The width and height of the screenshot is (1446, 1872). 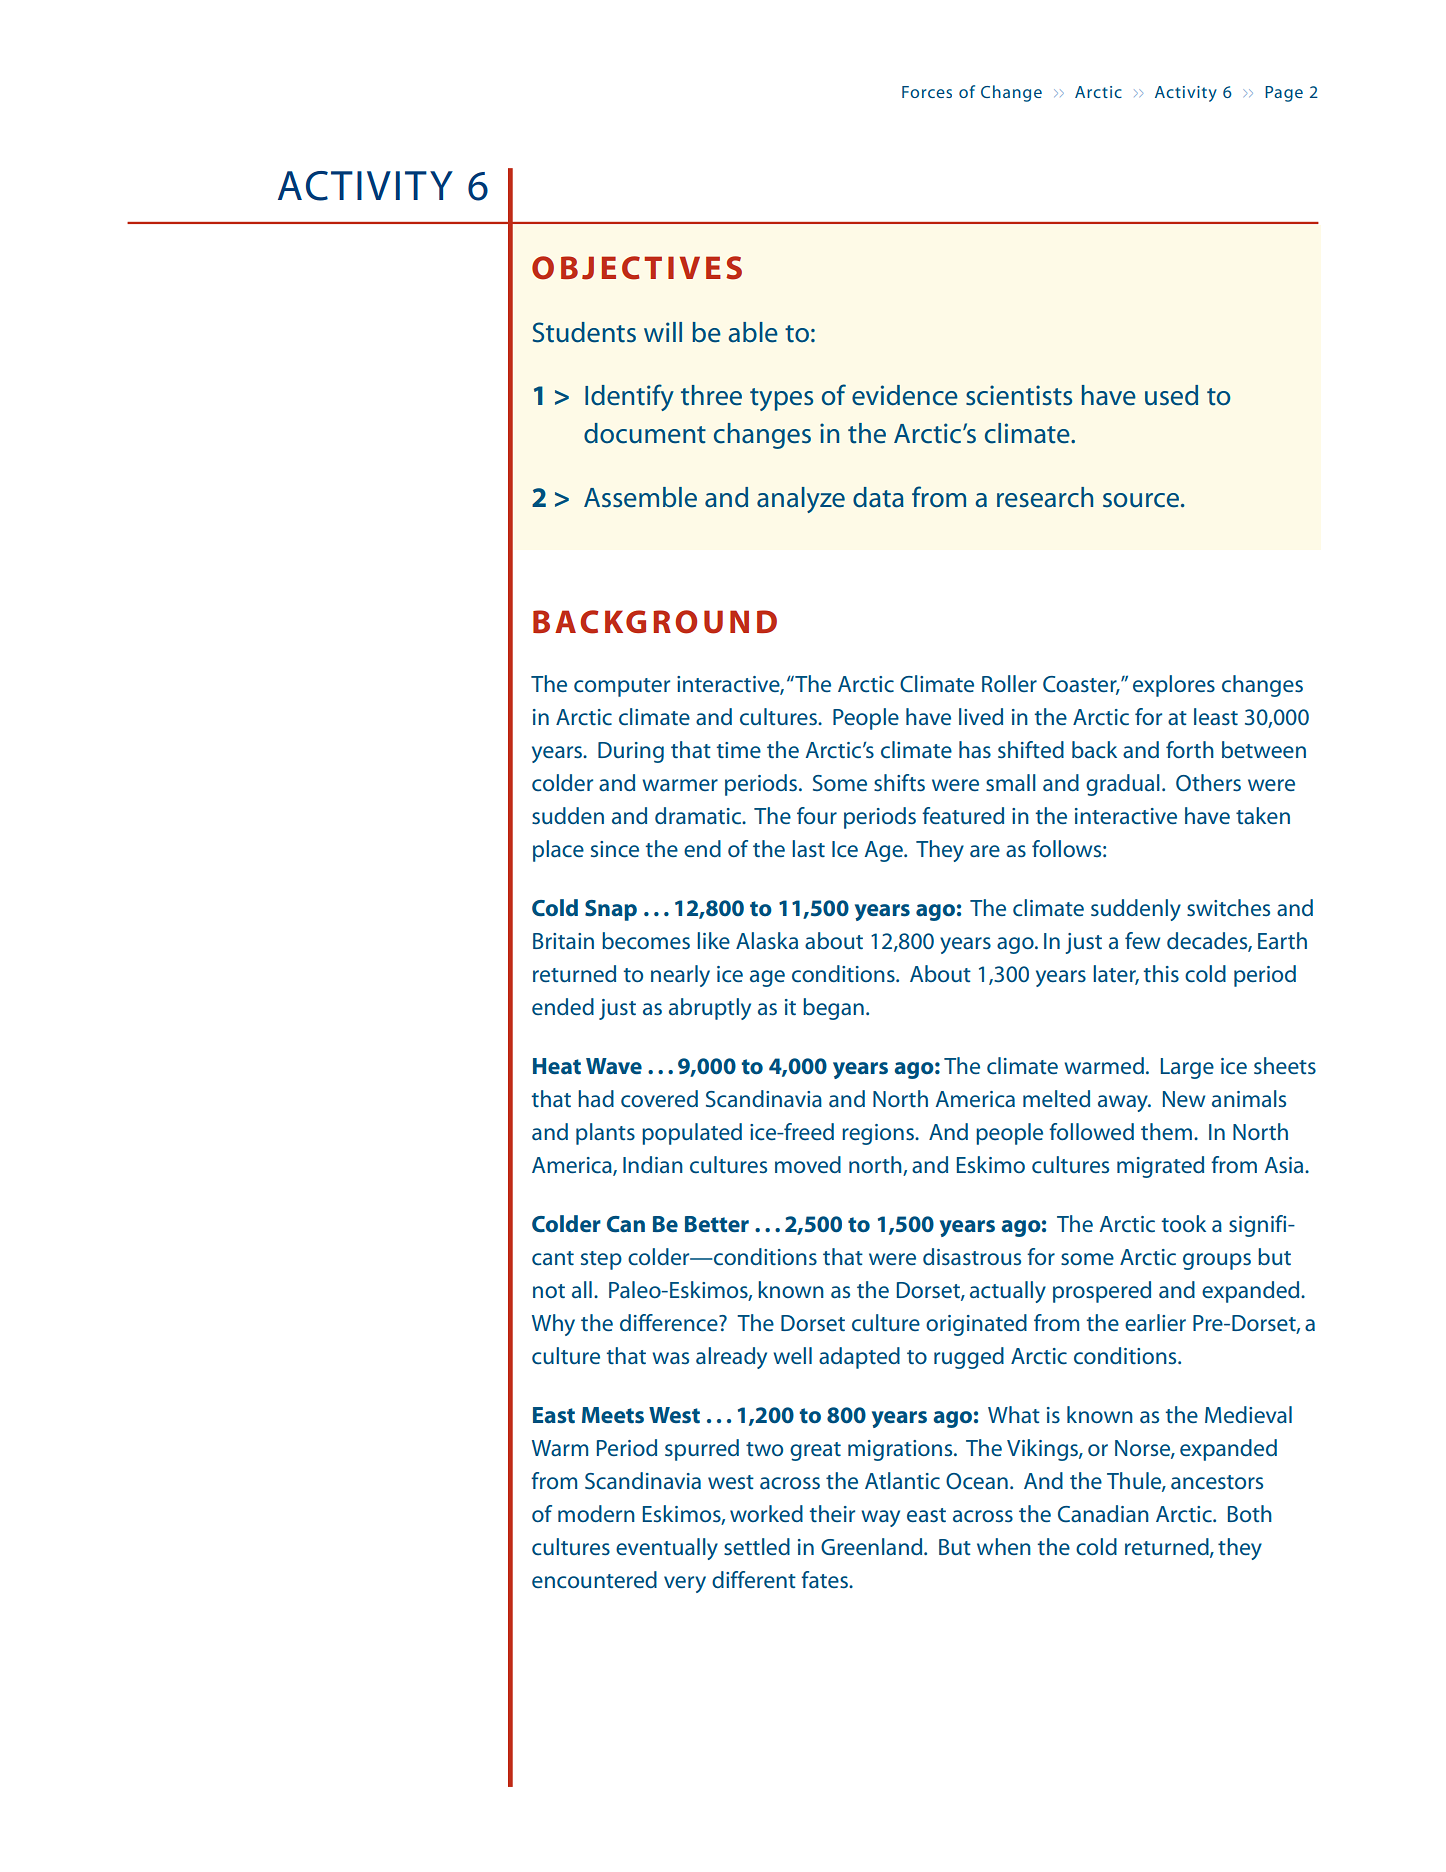 I want to click on eventually, so click(x=667, y=1549).
